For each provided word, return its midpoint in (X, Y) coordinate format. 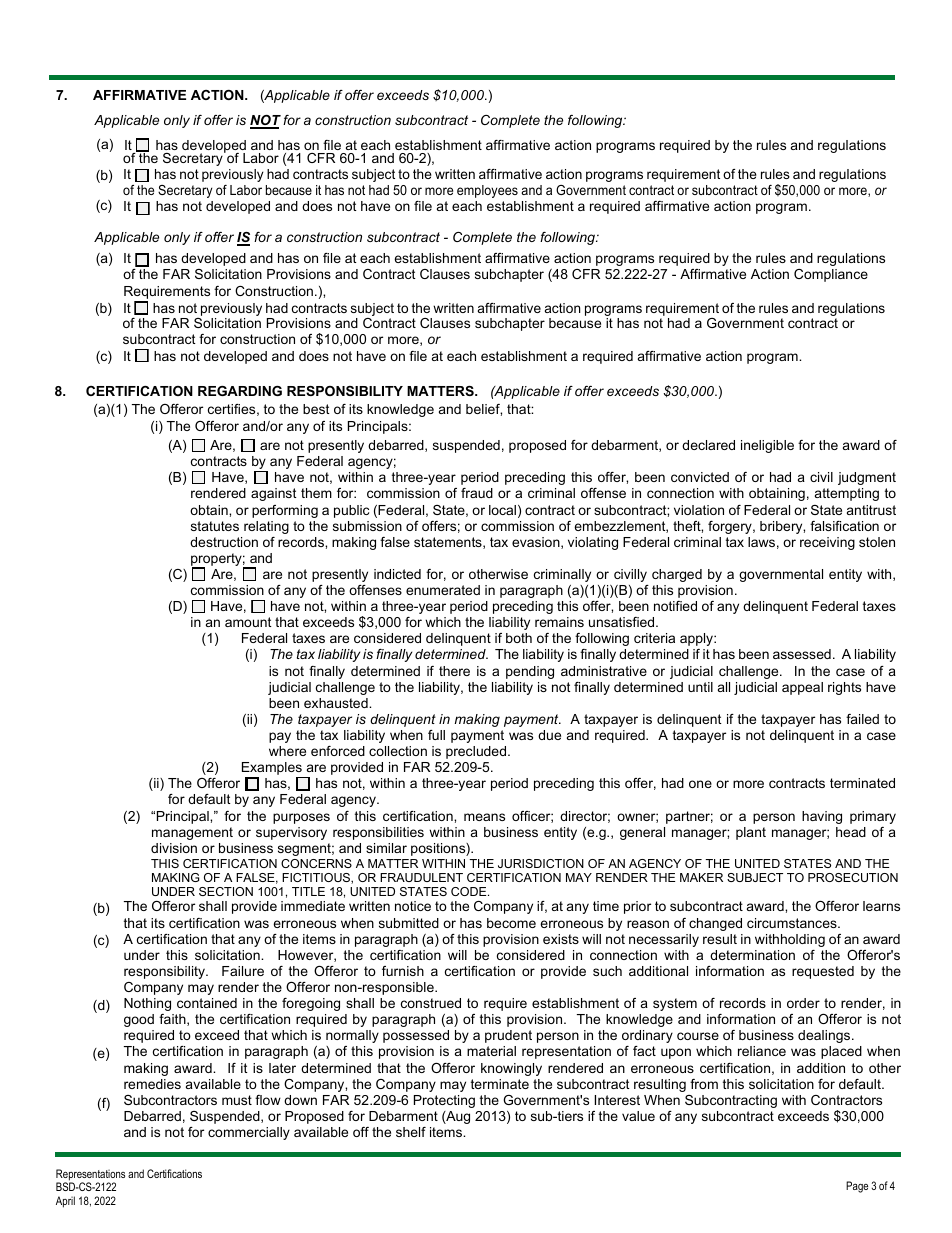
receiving (827, 543)
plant (751, 833)
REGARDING (240, 391)
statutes (215, 526)
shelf (411, 1132)
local (502, 510)
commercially (249, 1133)
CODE (470, 891)
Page (857, 1187)
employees (487, 191)
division (174, 848)
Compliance (831, 275)
